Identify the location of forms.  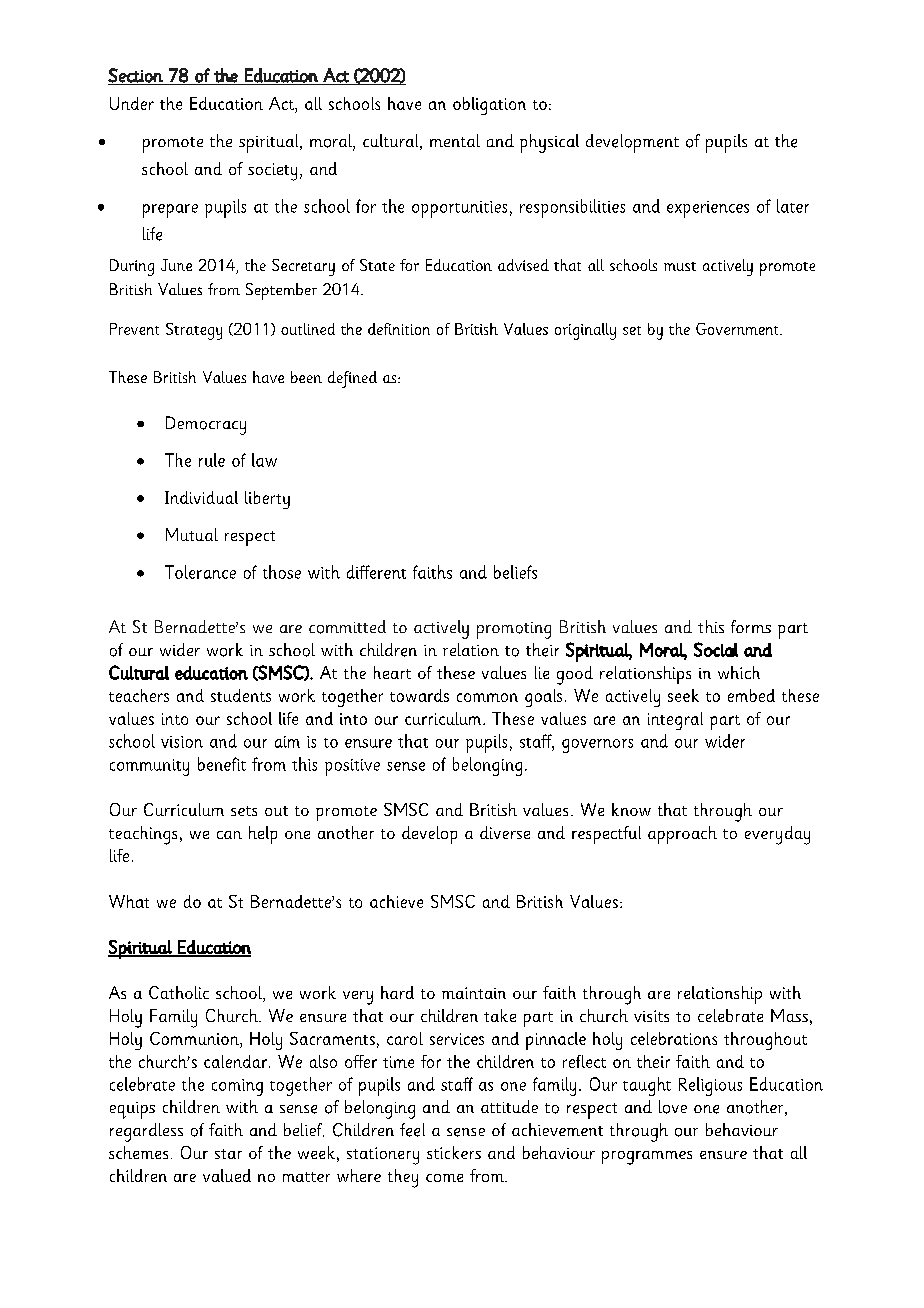
(751, 626).
